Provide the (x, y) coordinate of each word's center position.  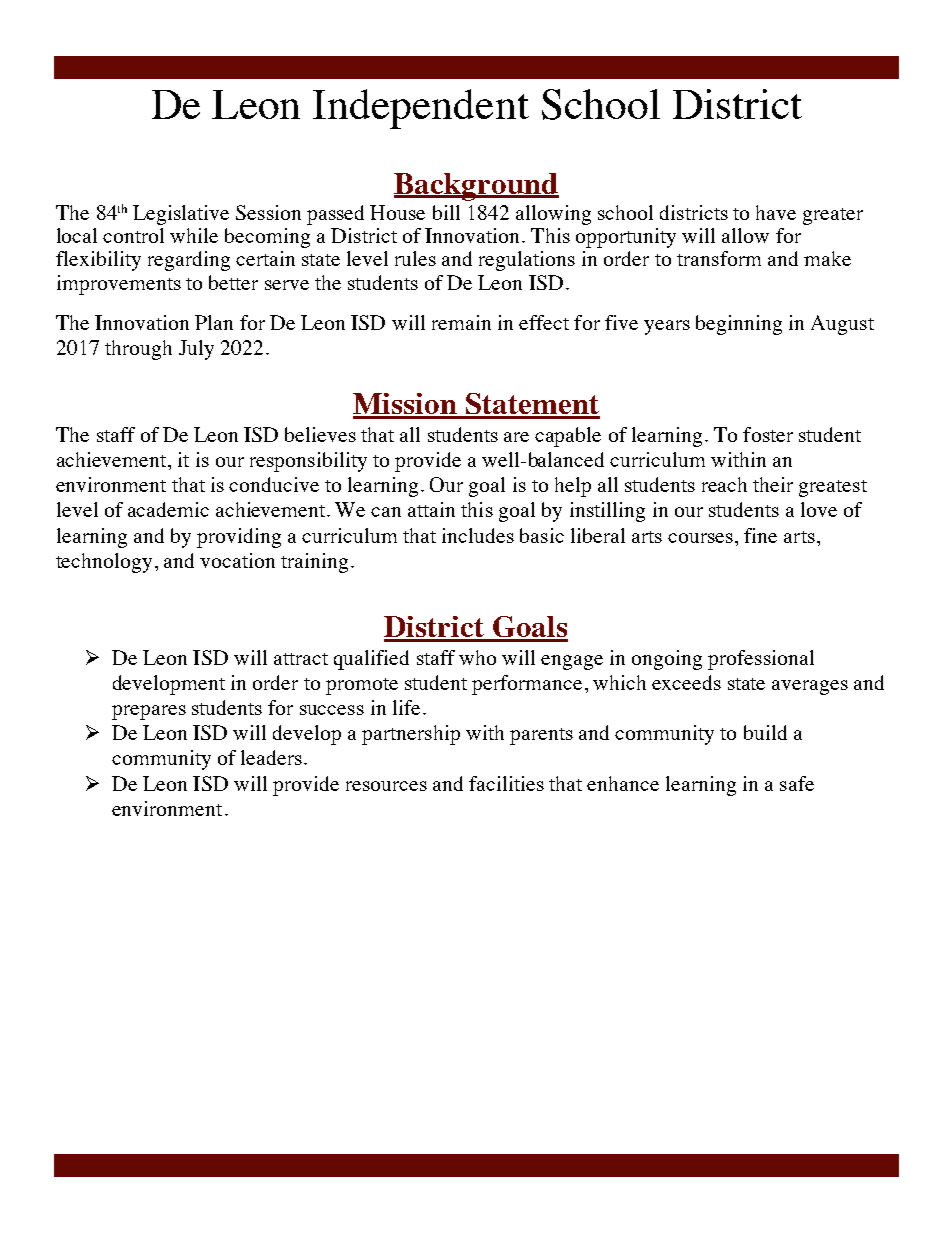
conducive (274, 484)
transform (719, 258)
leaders (271, 757)
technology (104, 563)
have (776, 212)
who (477, 657)
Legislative (181, 215)
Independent (421, 109)
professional (761, 660)
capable (568, 437)
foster (768, 434)
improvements (119, 285)
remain (461, 322)
